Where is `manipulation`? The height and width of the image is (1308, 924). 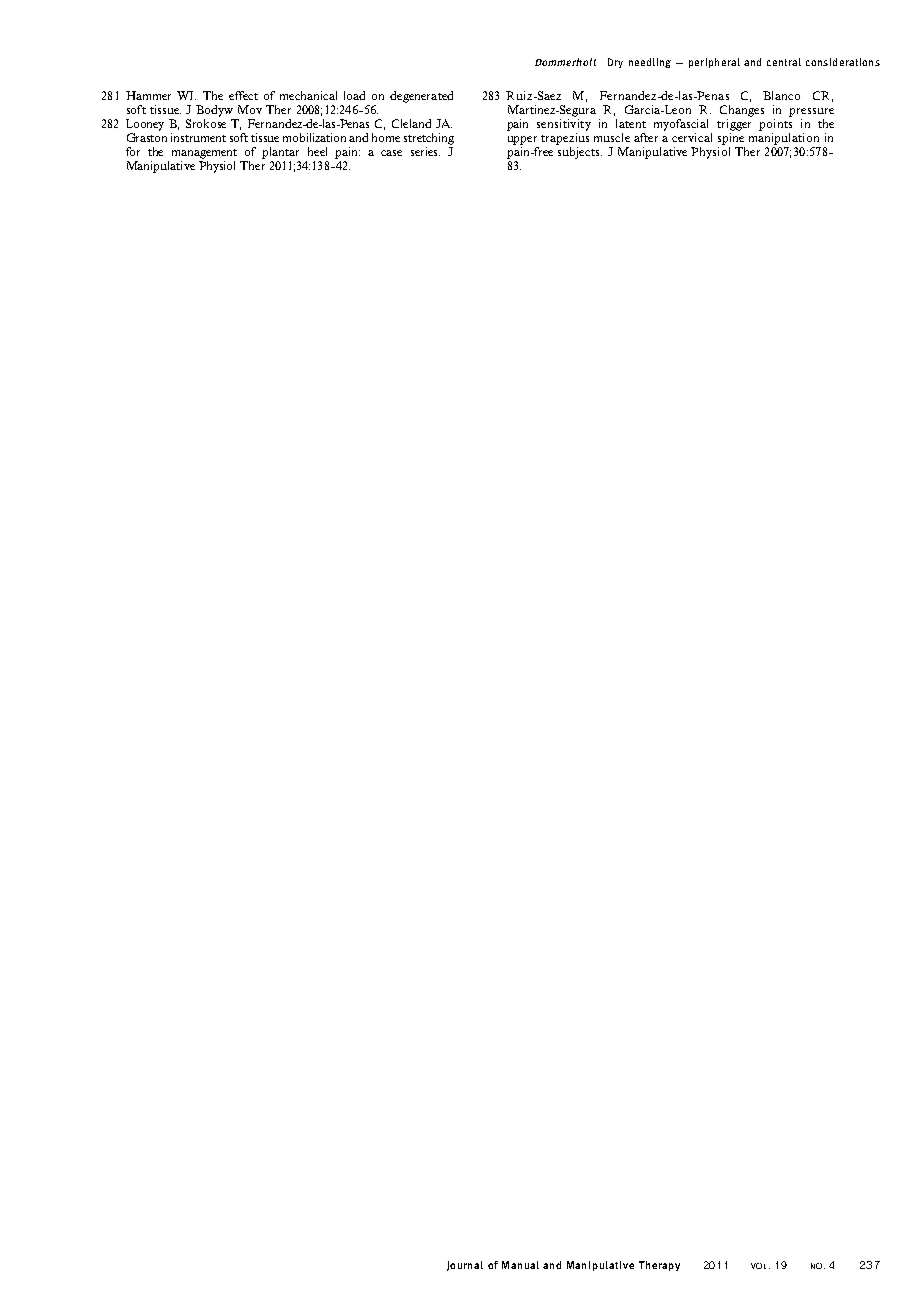 manipulation is located at coordinates (784, 139).
